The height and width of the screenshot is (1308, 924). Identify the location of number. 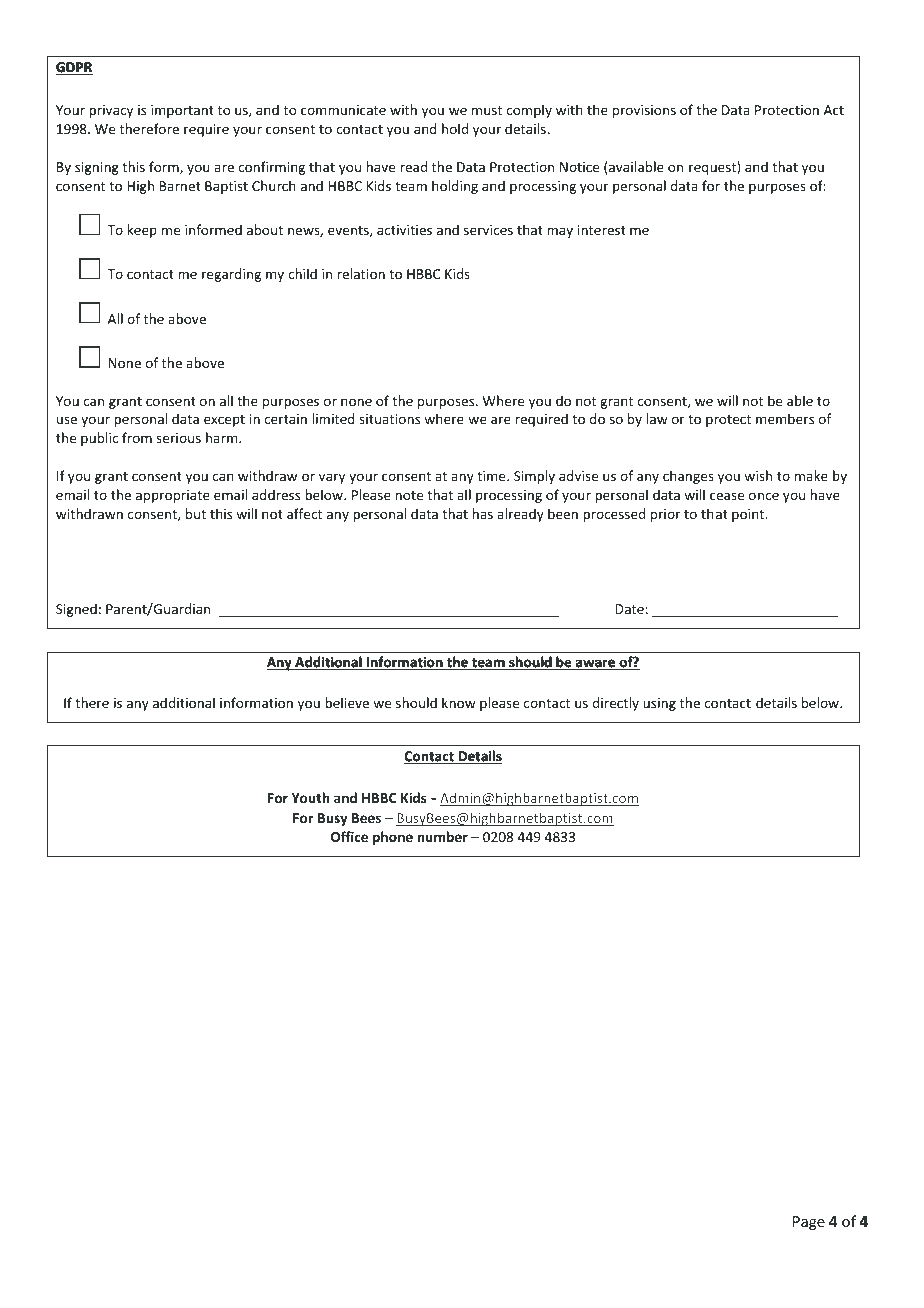
(442, 836).
